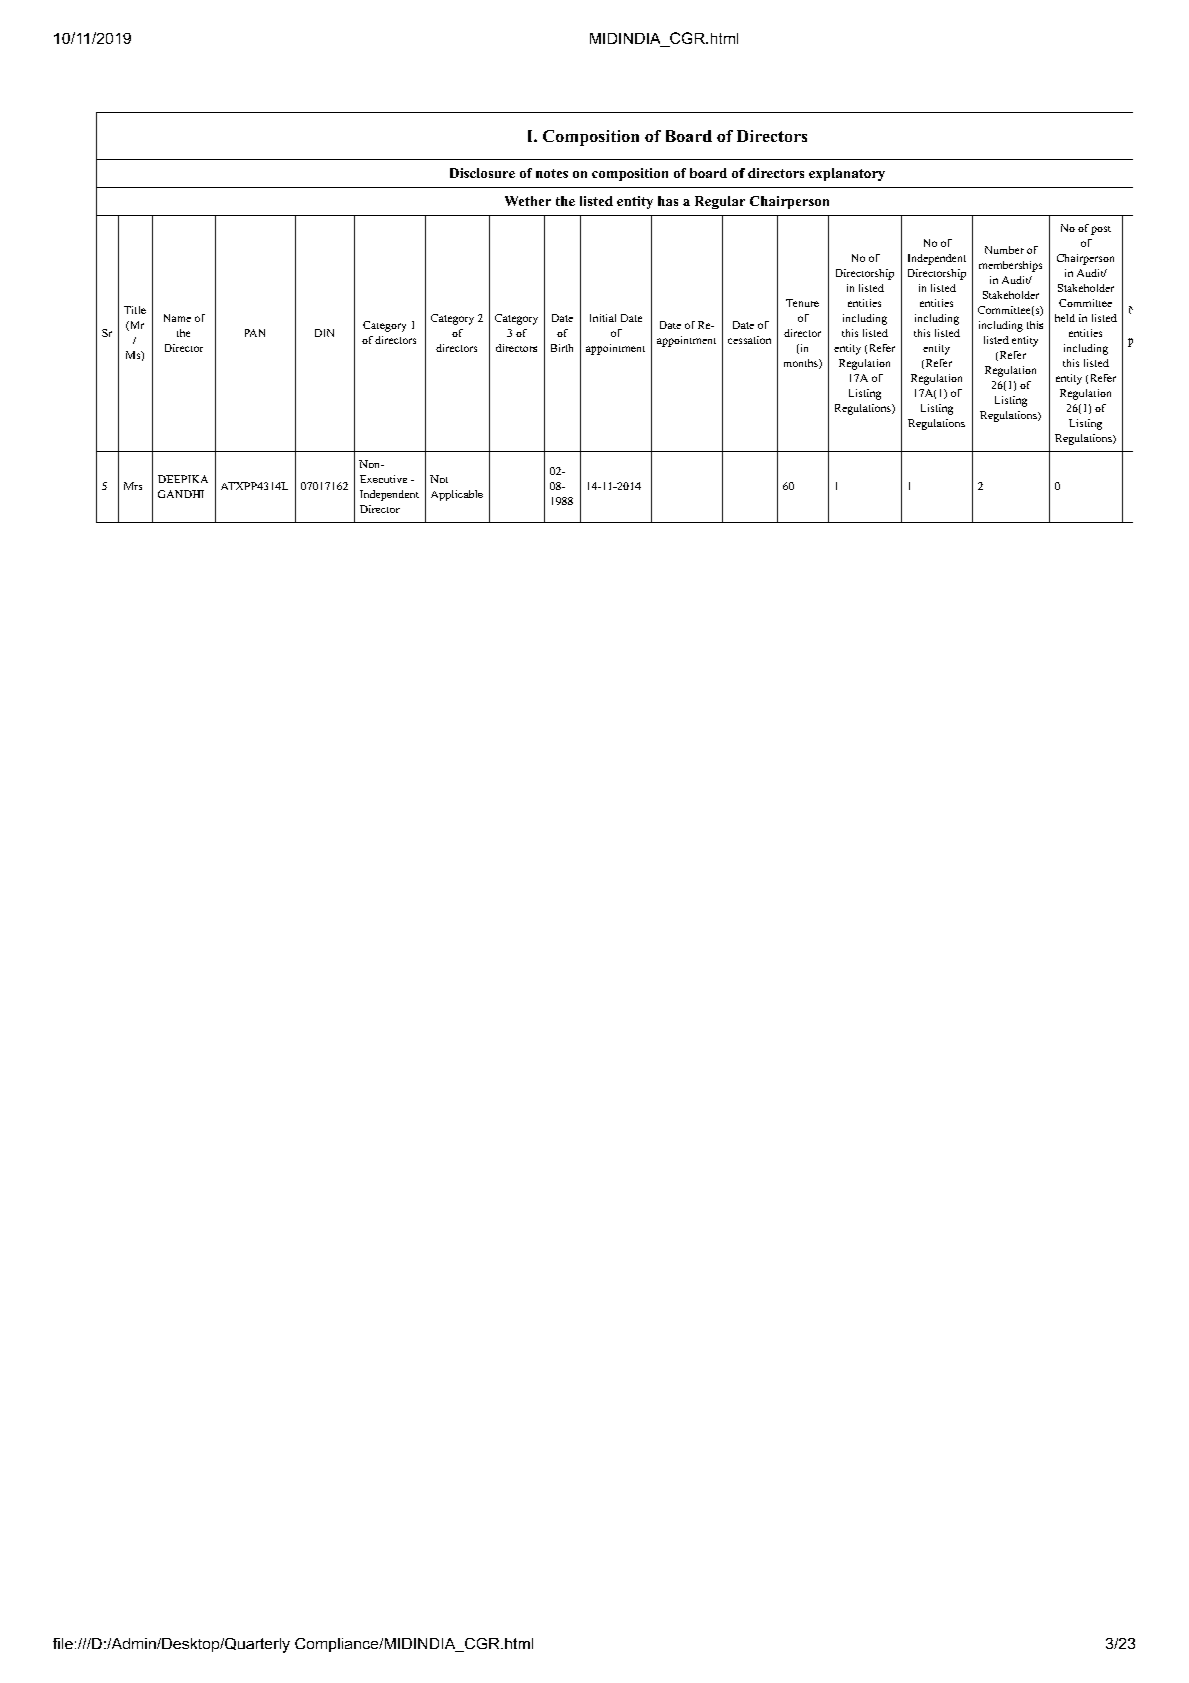 The width and height of the image is (1189, 1683). Describe the element at coordinates (177, 318) in the image. I see `Name` at that location.
